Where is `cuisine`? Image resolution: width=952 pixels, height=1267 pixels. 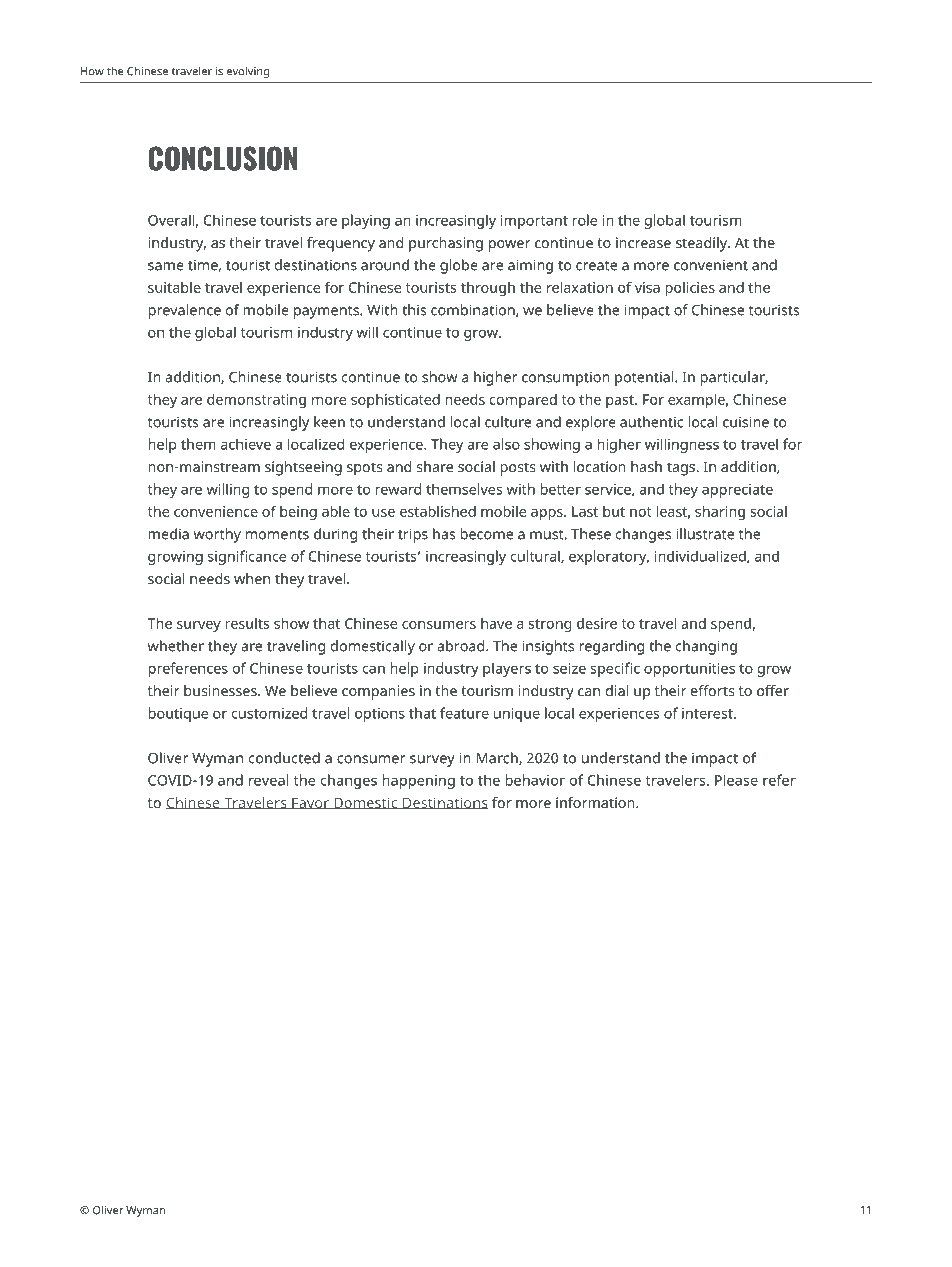 cuisine is located at coordinates (746, 422).
